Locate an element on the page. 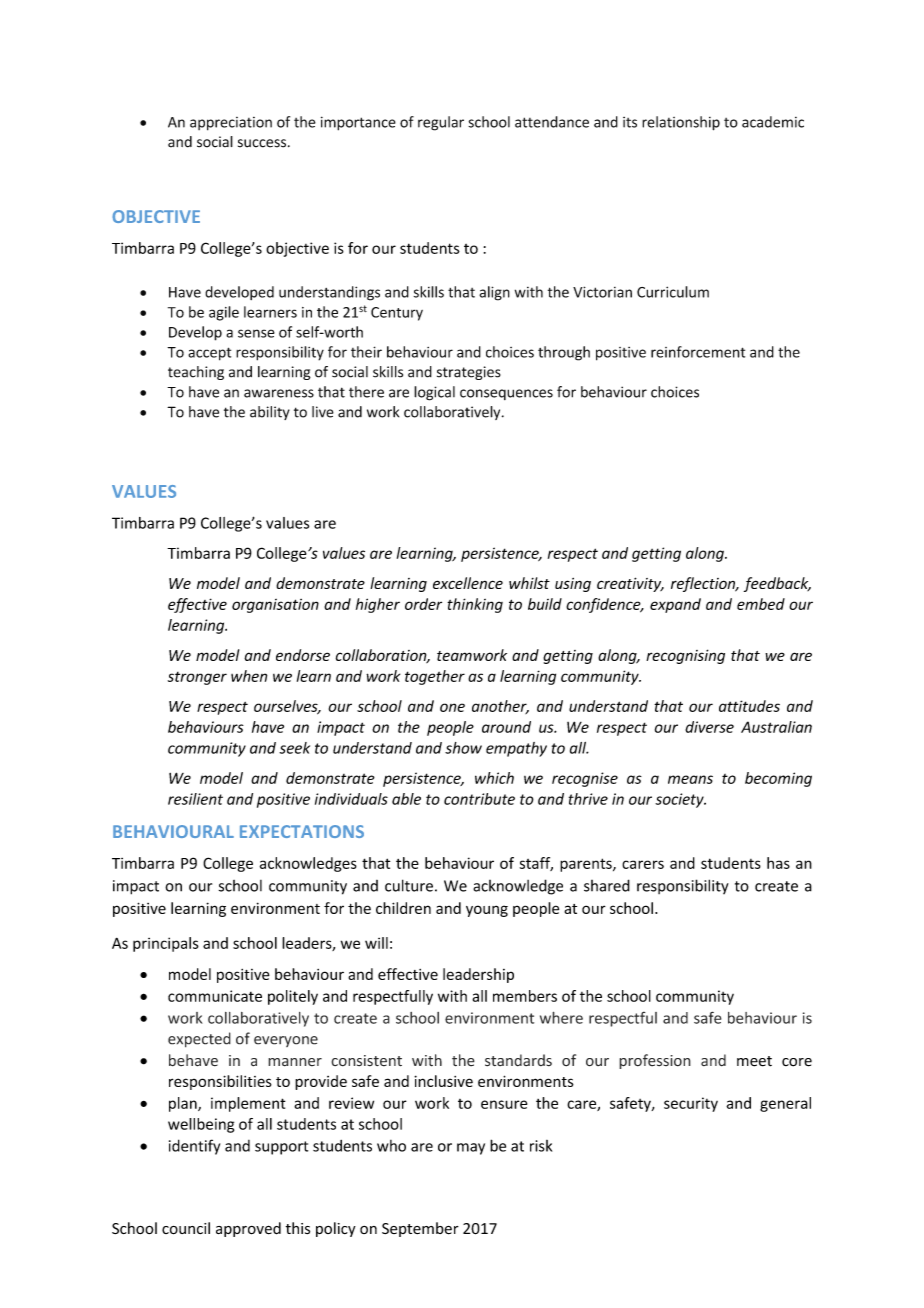  recognising is located at coordinates (685, 656).
